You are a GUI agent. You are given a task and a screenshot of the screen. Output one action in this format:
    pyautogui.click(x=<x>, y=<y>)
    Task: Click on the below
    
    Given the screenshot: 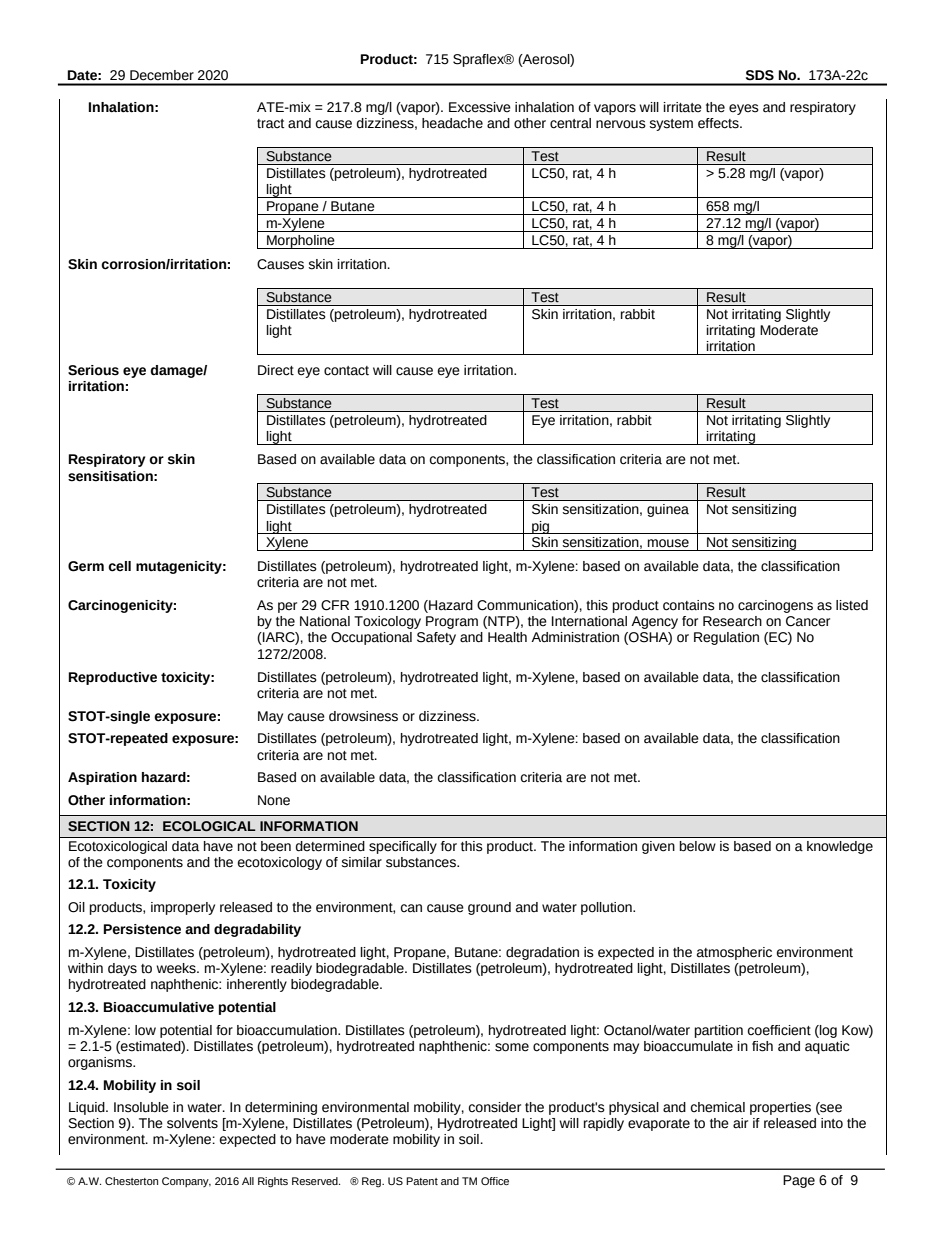 What is the action you would take?
    pyautogui.click(x=698, y=846)
